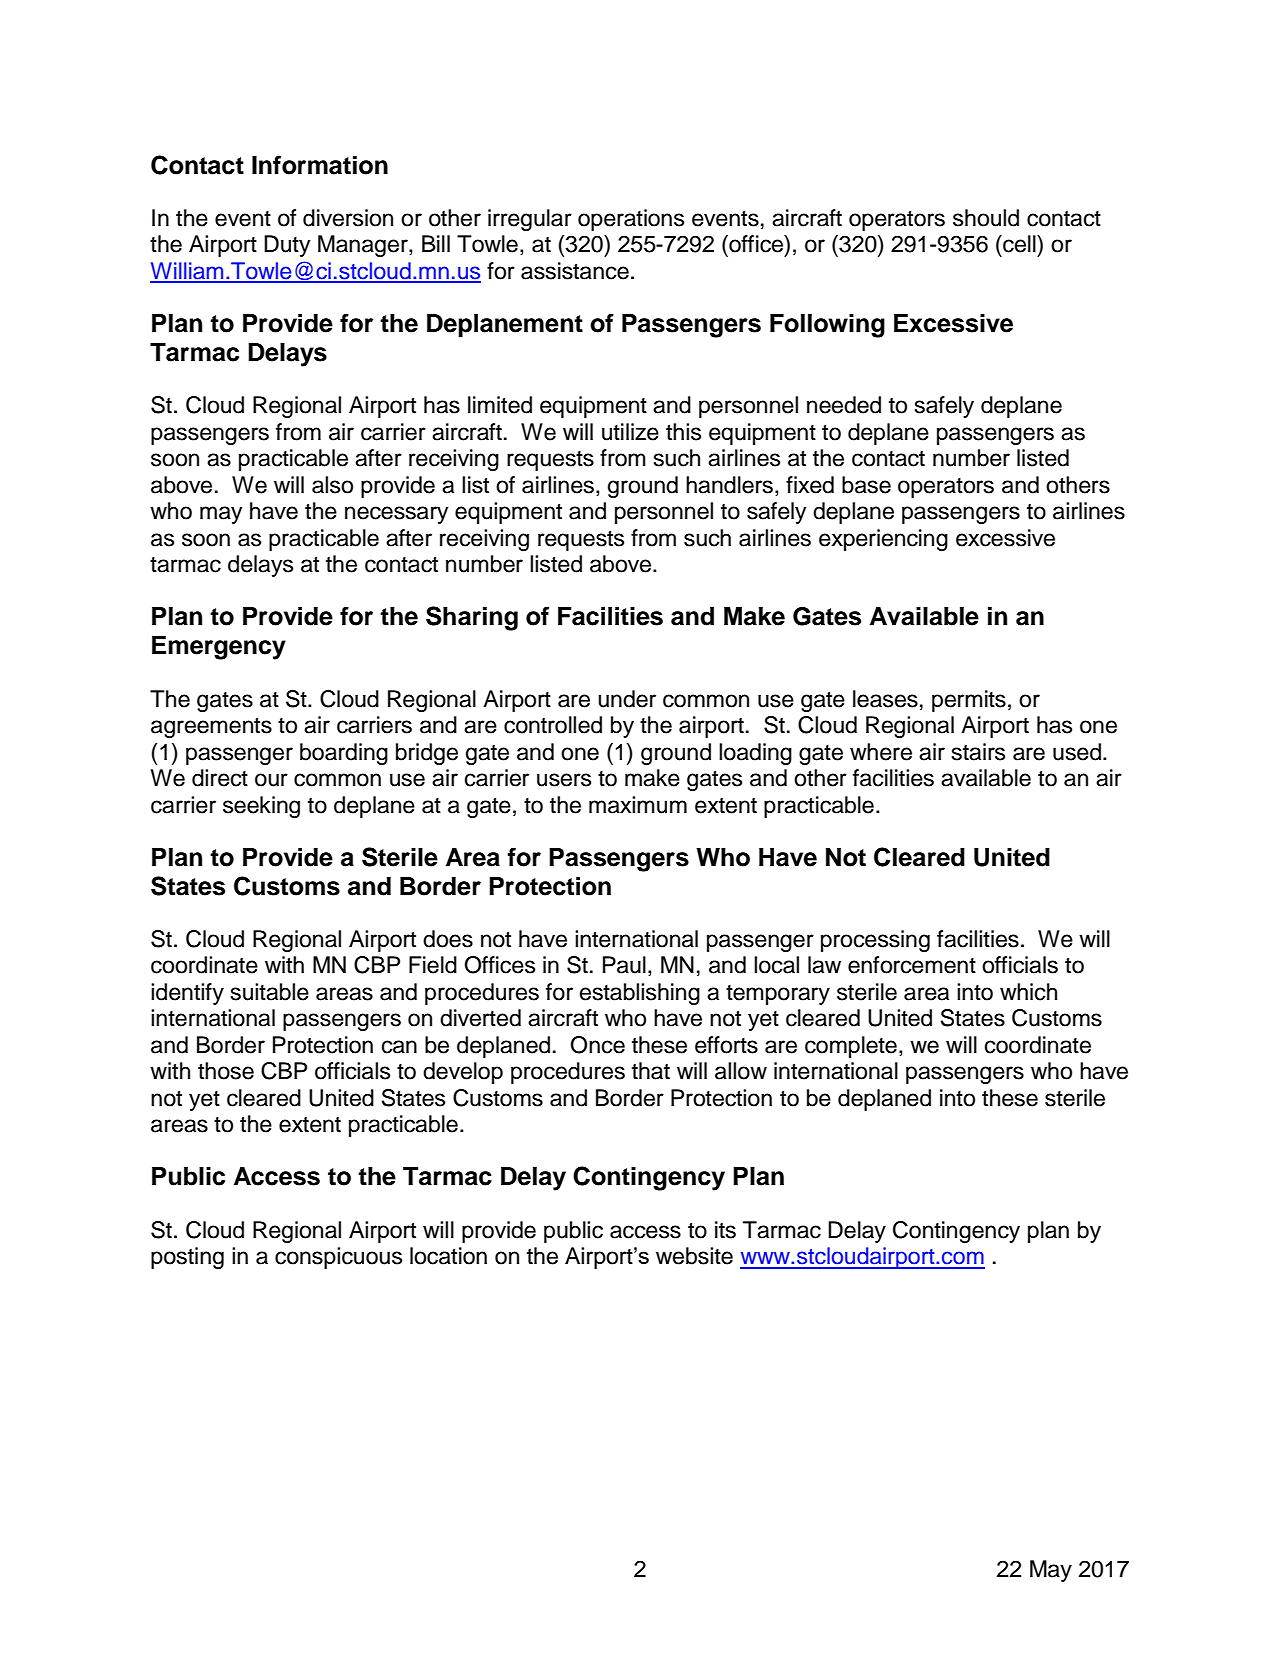 This page has width=1280, height=1657. I want to click on permits, so click(969, 701).
